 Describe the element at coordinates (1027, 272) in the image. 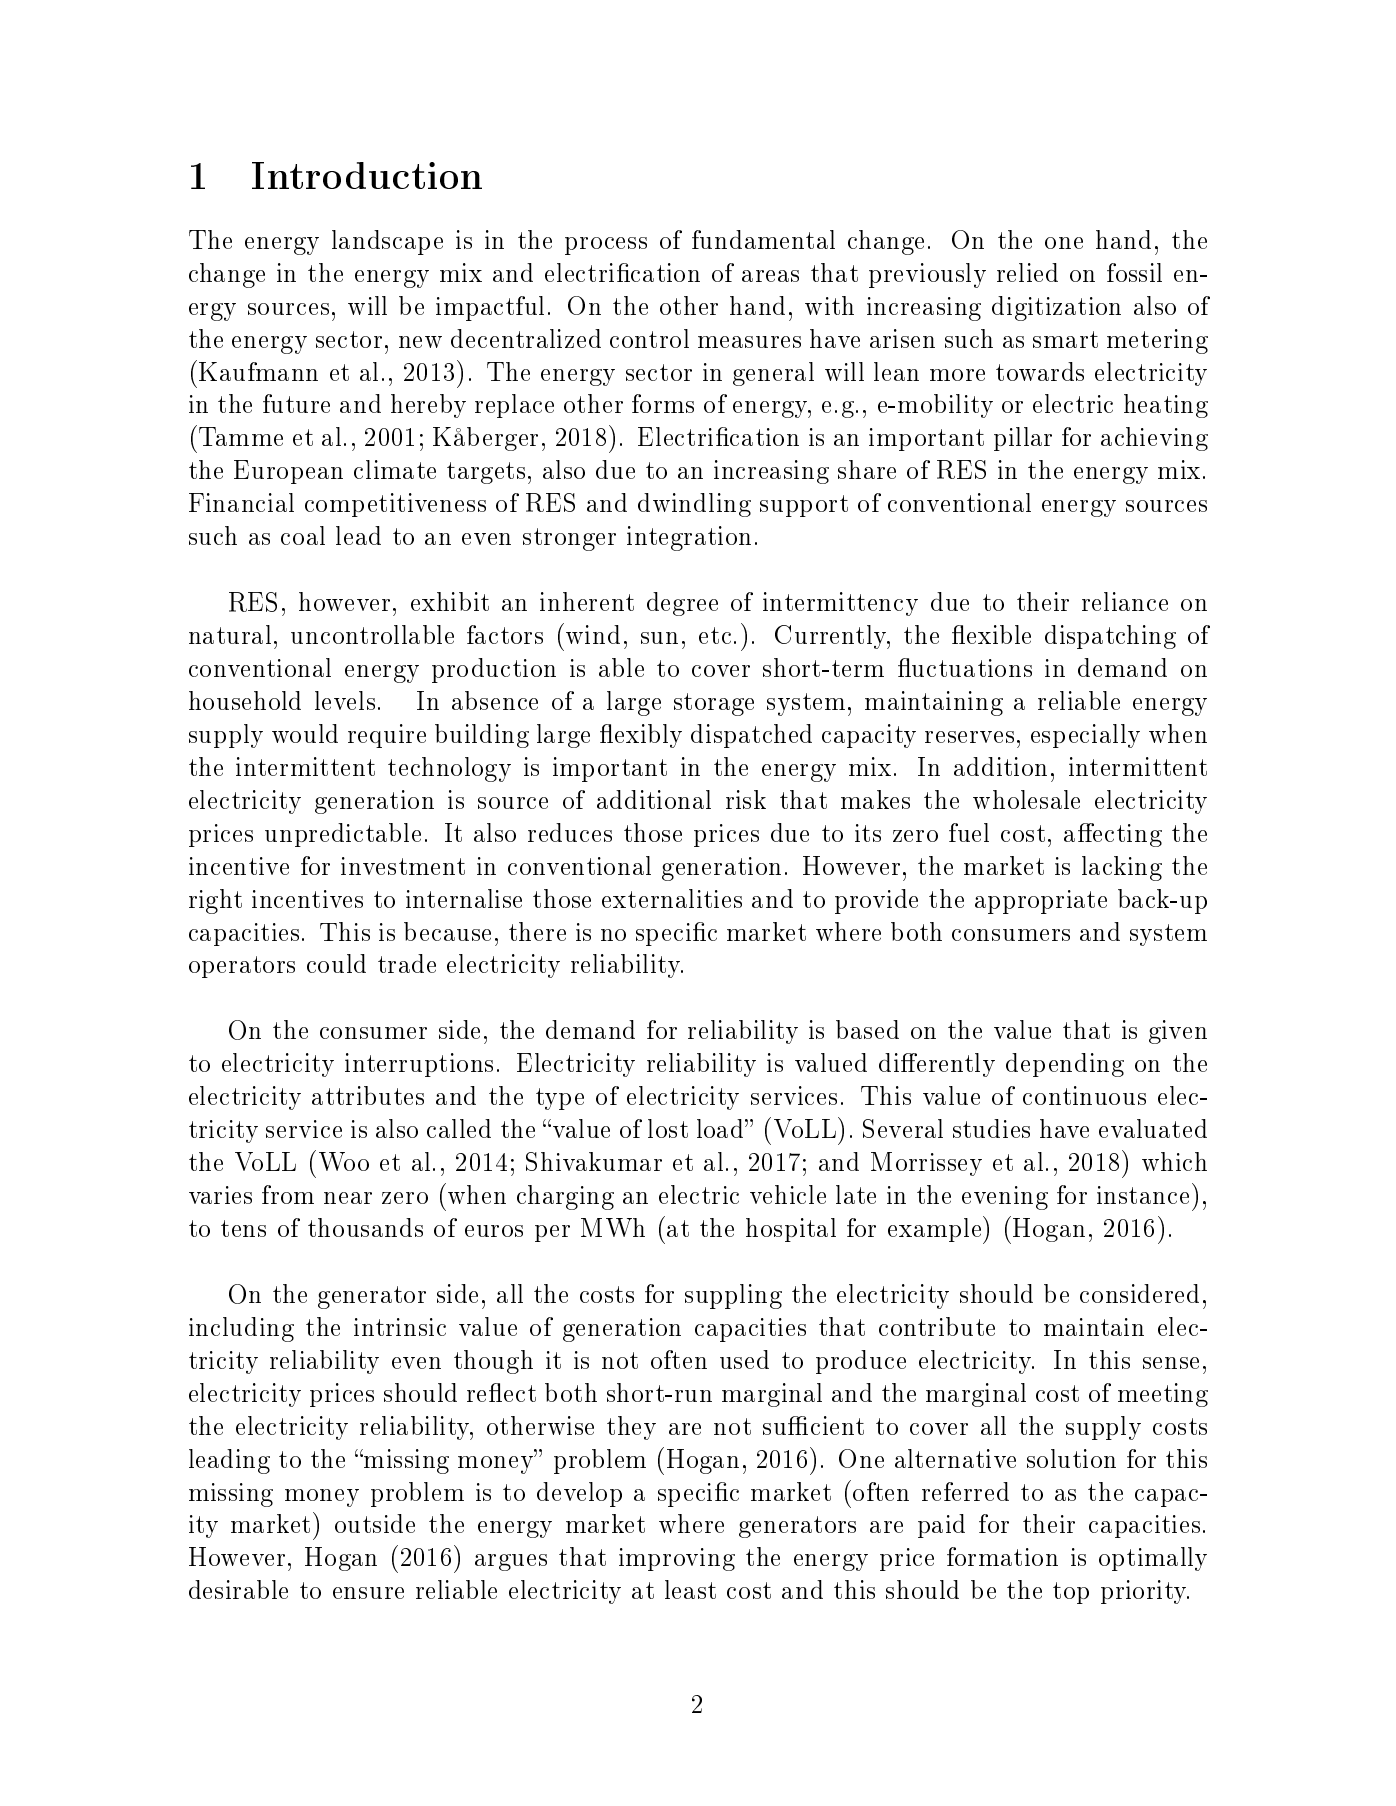

I see `relied` at that location.
